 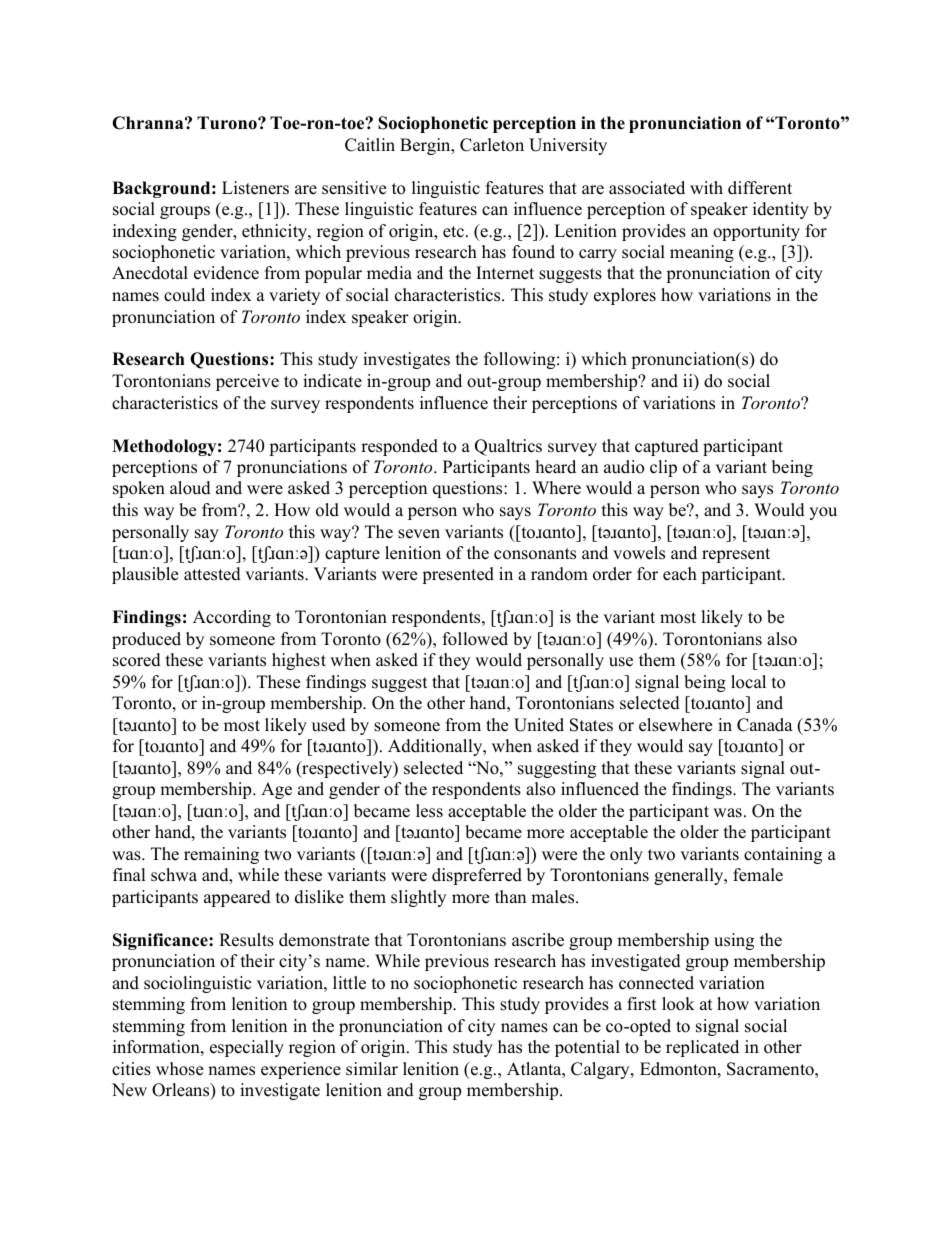 I want to click on According, so click(x=232, y=618).
